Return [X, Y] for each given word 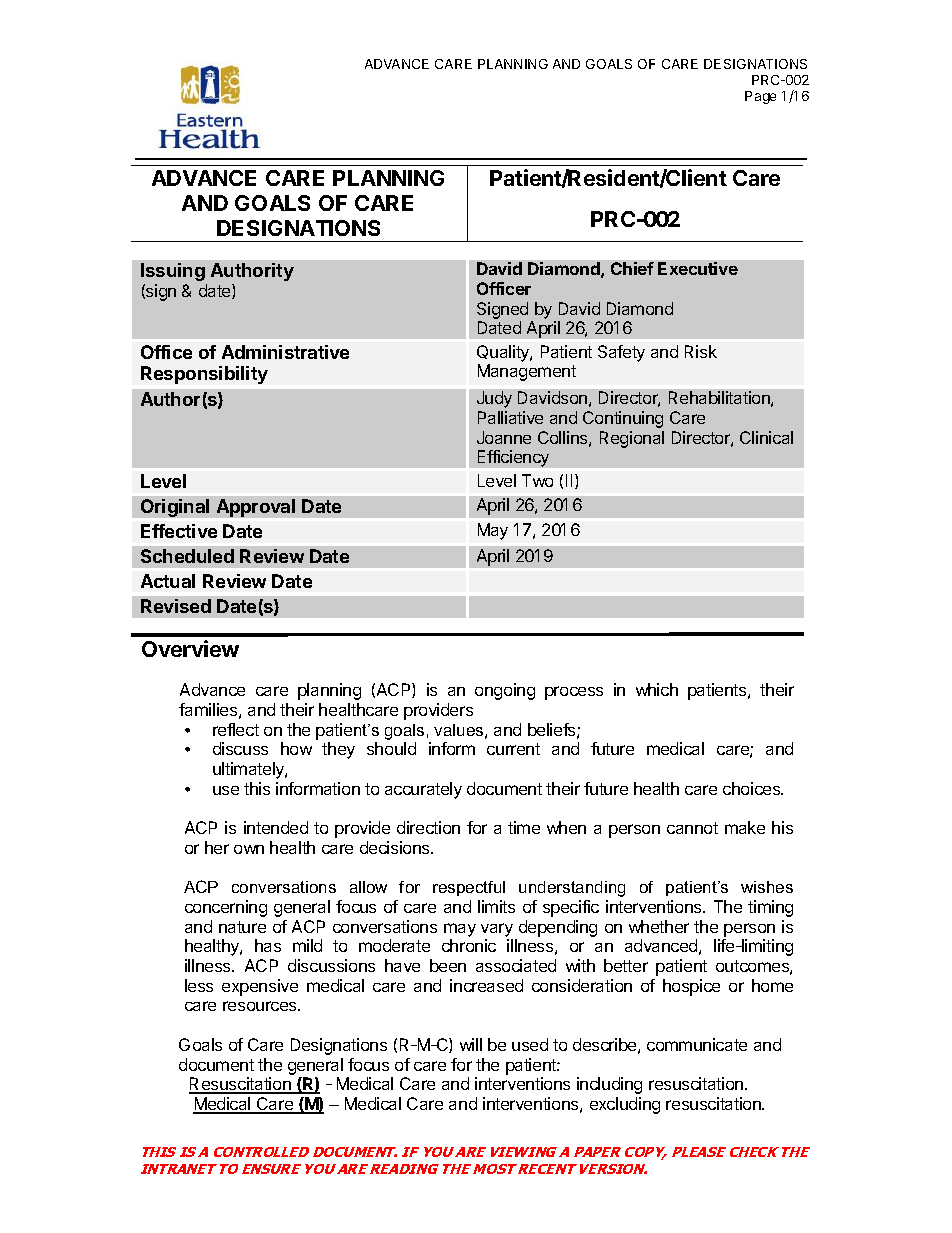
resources [261, 1006]
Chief [632, 268]
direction [428, 827]
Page [760, 97]
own [249, 849]
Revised [176, 606]
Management [527, 372]
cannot [692, 828]
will [471, 1044]
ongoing [505, 691]
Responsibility [204, 375]
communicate [697, 1044]
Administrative [285, 352]
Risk [701, 351]
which [657, 689]
